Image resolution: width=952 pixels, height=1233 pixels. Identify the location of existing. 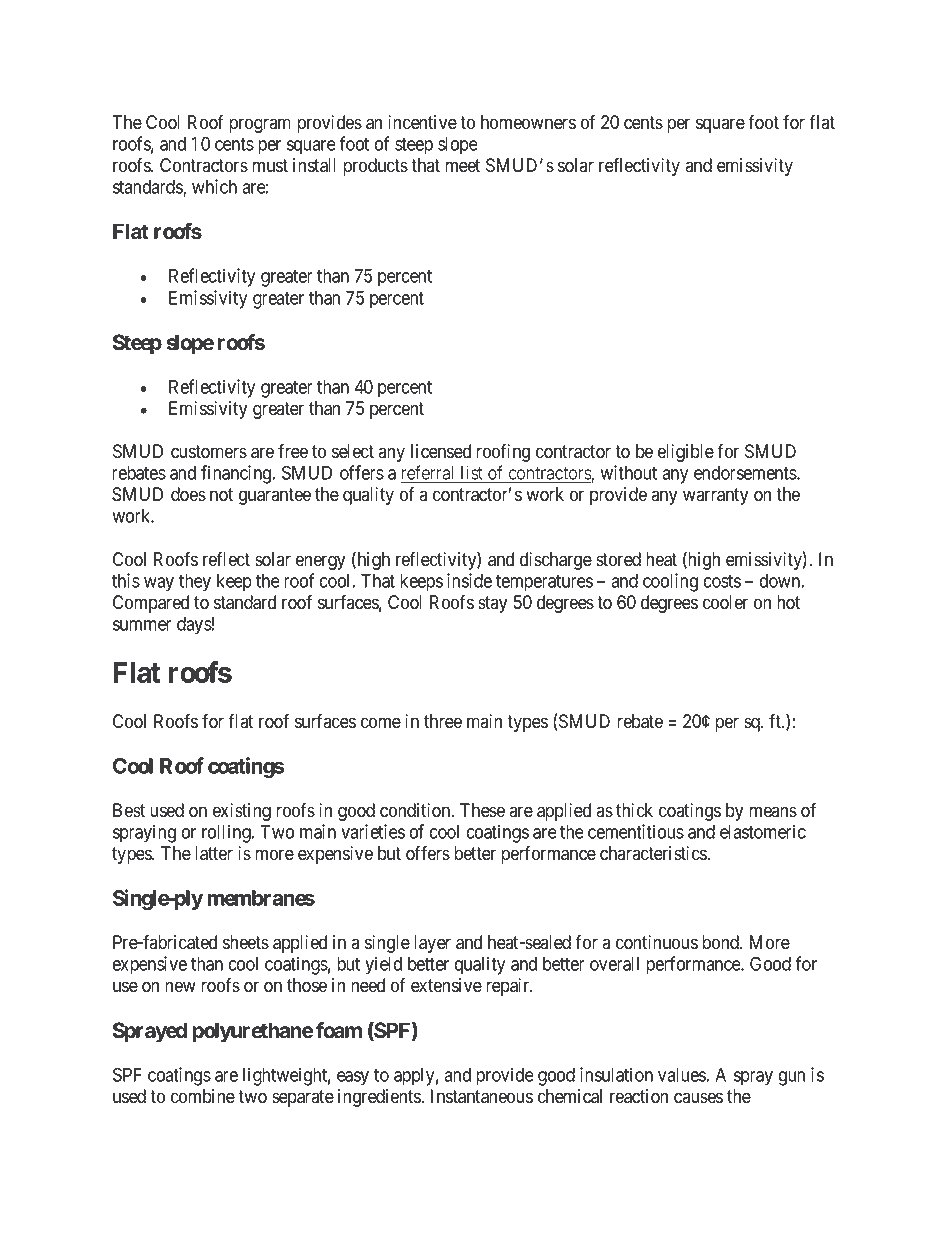
(242, 812).
